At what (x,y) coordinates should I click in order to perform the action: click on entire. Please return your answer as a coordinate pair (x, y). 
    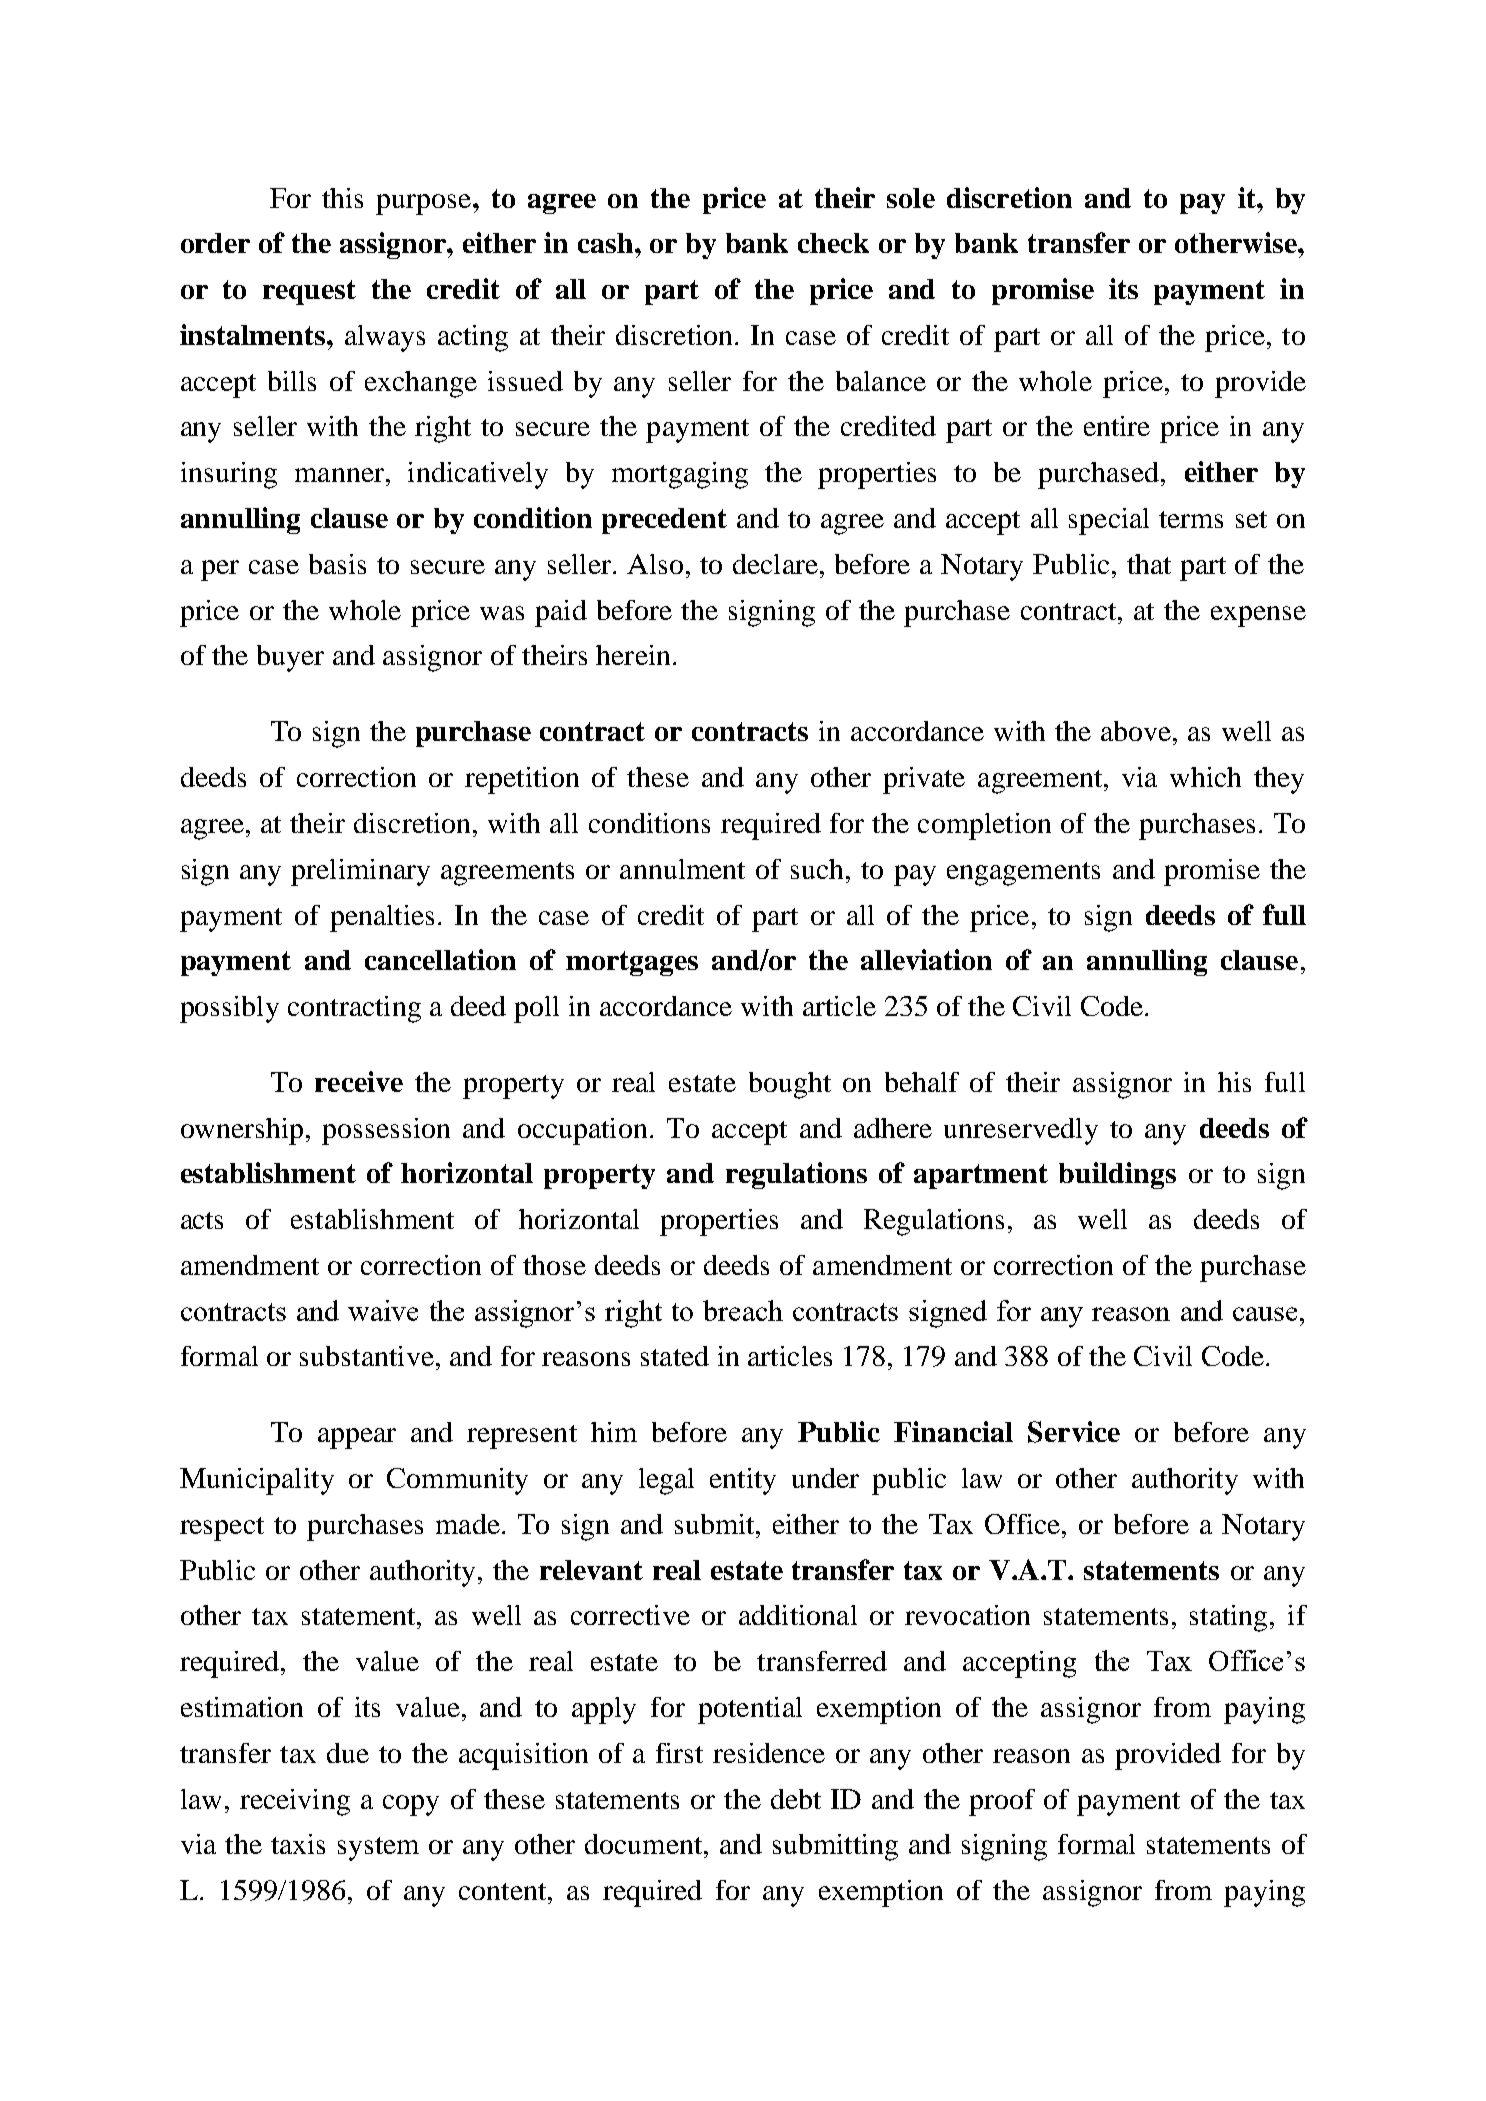
    Looking at the image, I should click on (1117, 426).
